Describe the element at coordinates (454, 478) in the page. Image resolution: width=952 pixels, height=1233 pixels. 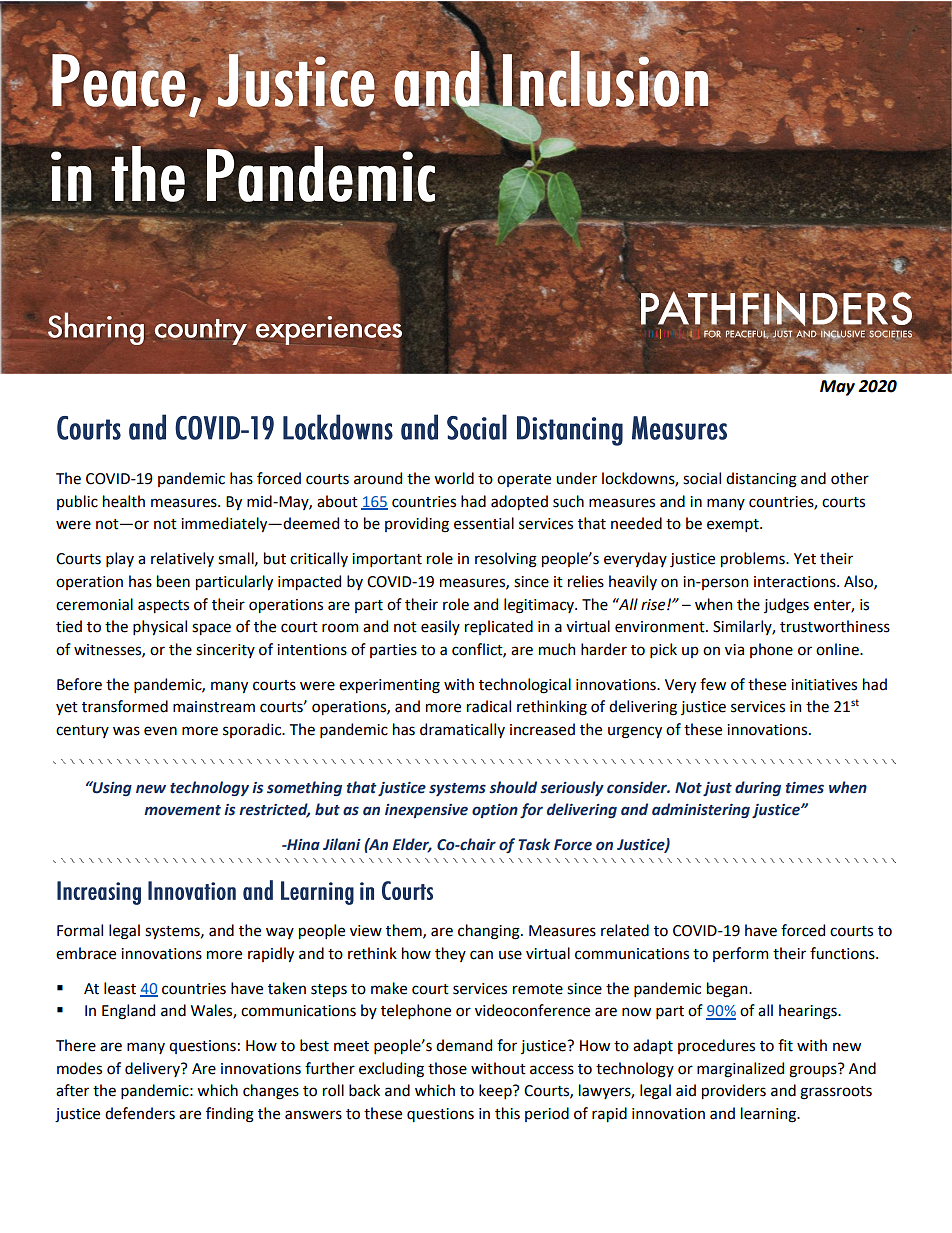
I see `world` at that location.
